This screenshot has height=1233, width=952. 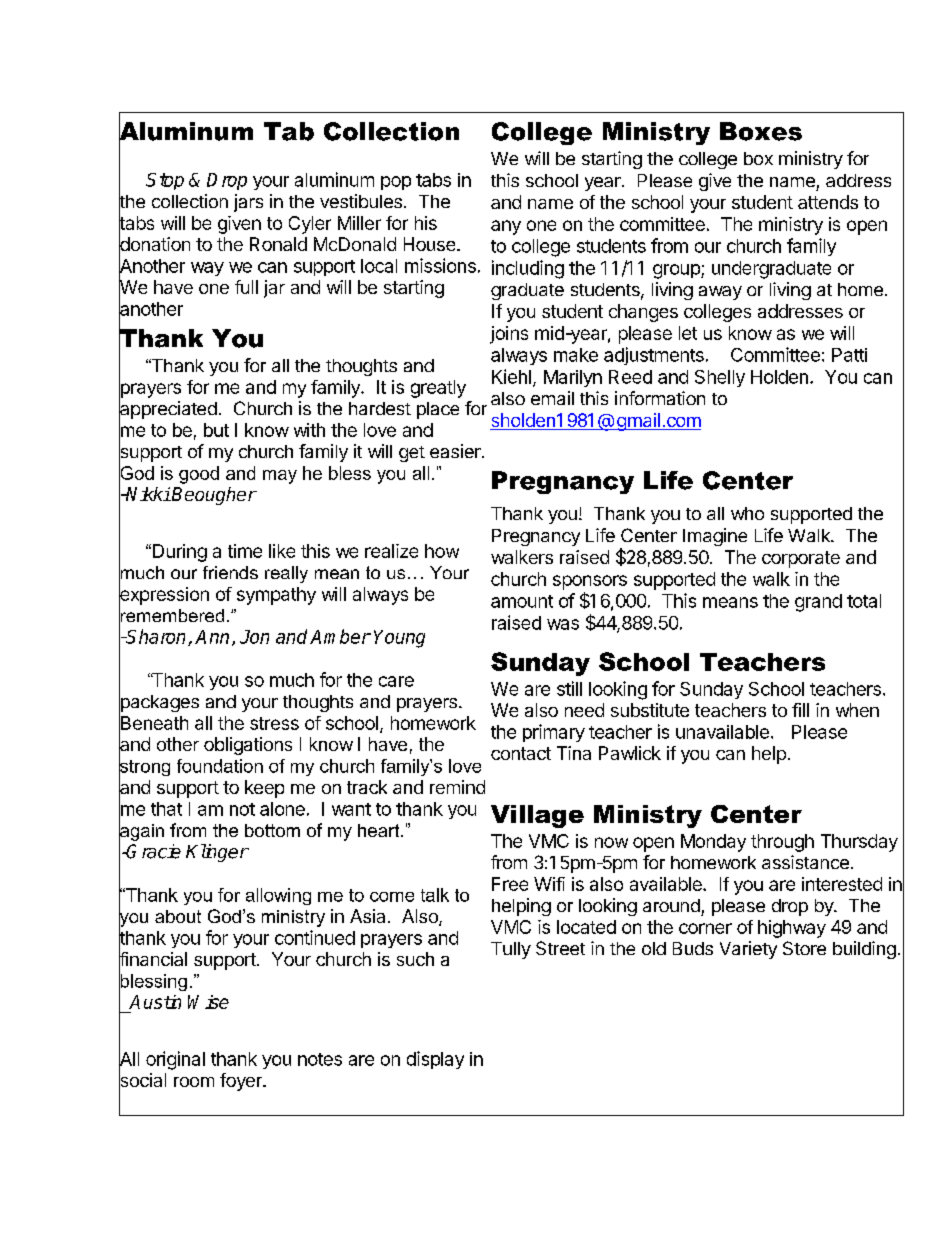 I want to click on display, so click(x=435, y=1060).
